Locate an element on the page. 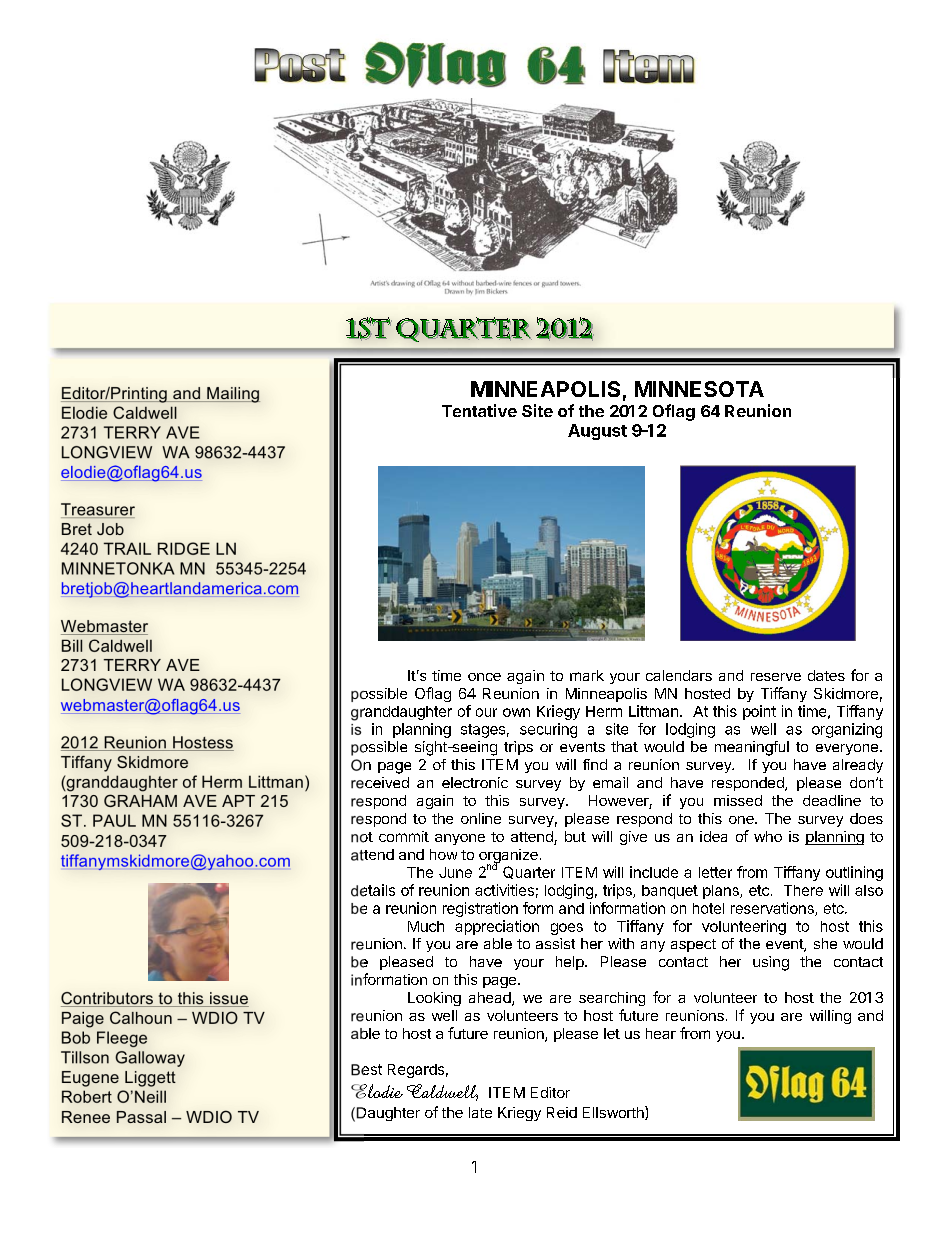 The image size is (952, 1233). Mailing is located at coordinates (232, 395).
